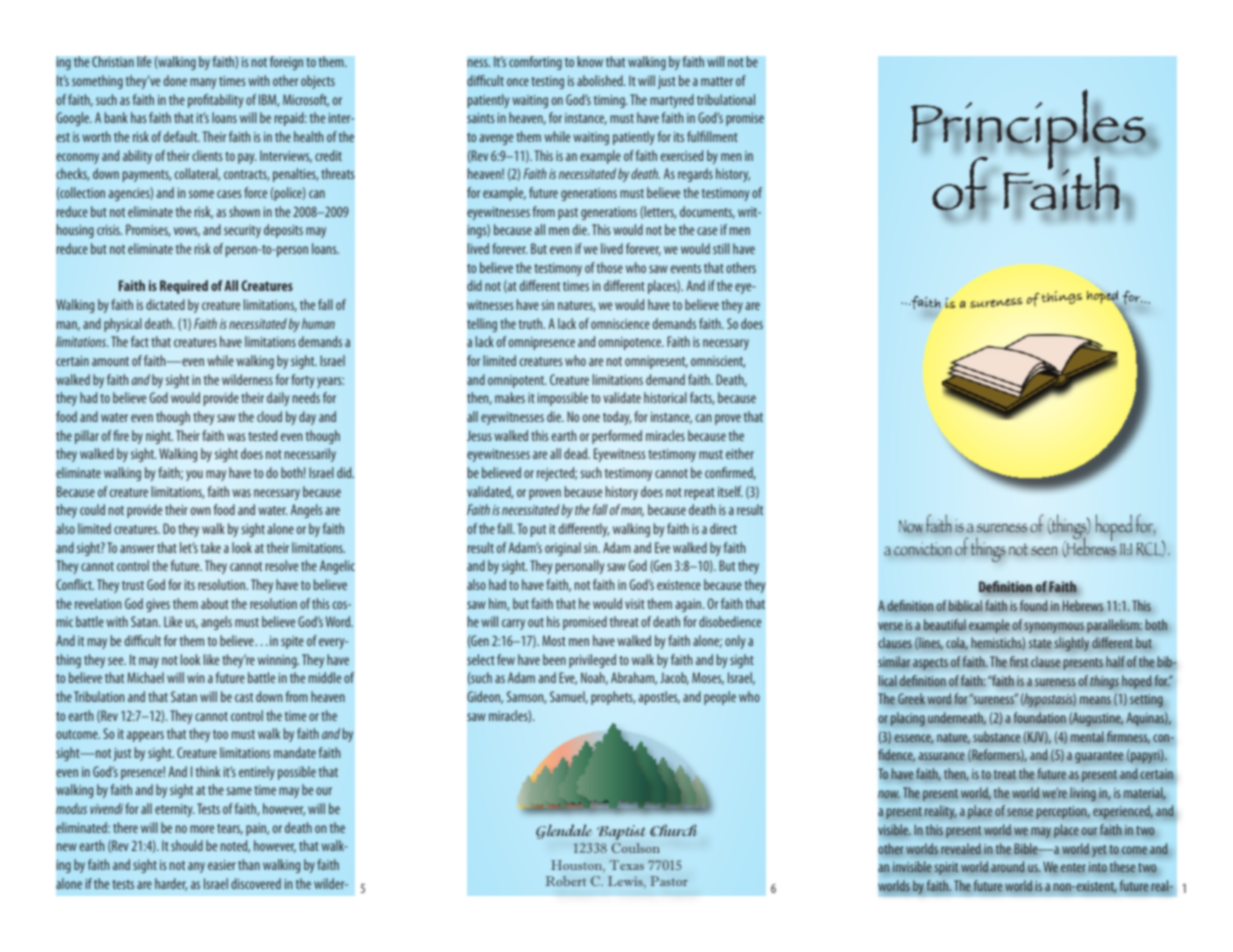 The height and width of the screenshot is (952, 1233). I want to click on Principles, so click(1029, 130).
